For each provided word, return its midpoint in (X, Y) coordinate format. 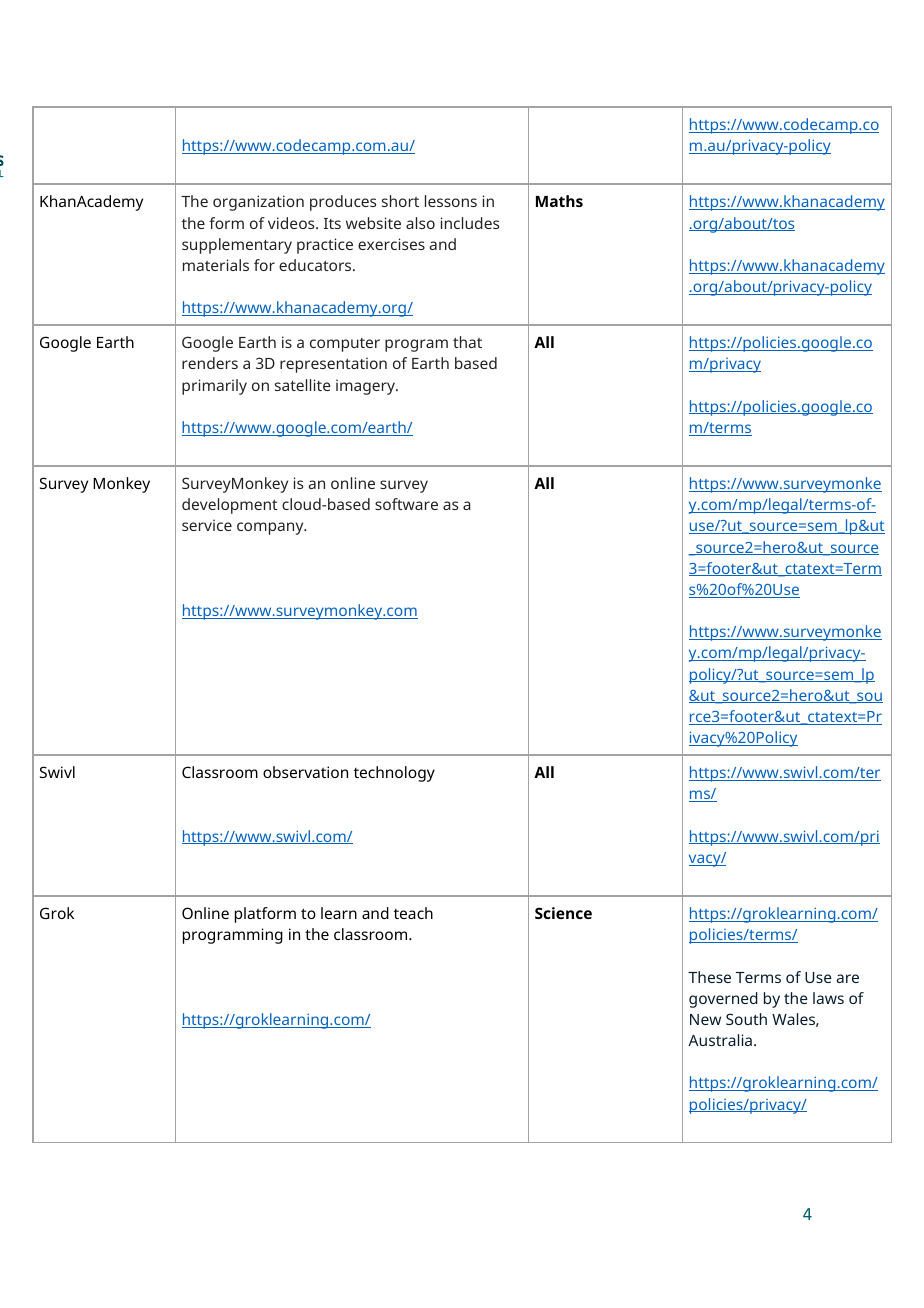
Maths (559, 201)
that (467, 342)
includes (470, 223)
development (230, 506)
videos (292, 223)
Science (563, 913)
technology (394, 774)
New (705, 1019)
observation (305, 772)
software (406, 504)
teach (413, 913)
